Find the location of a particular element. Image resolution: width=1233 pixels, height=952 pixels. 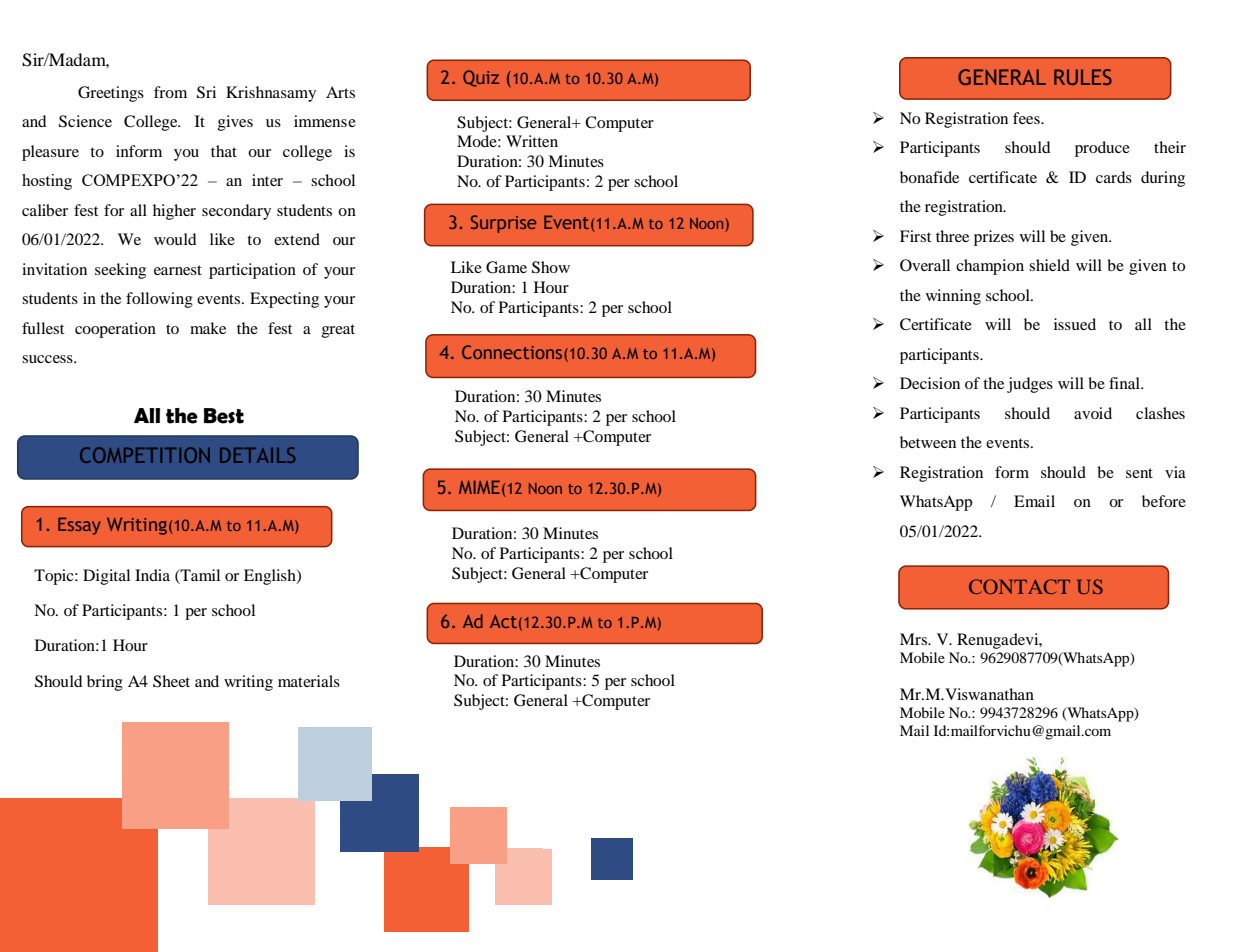

RULES is located at coordinates (1083, 77).
